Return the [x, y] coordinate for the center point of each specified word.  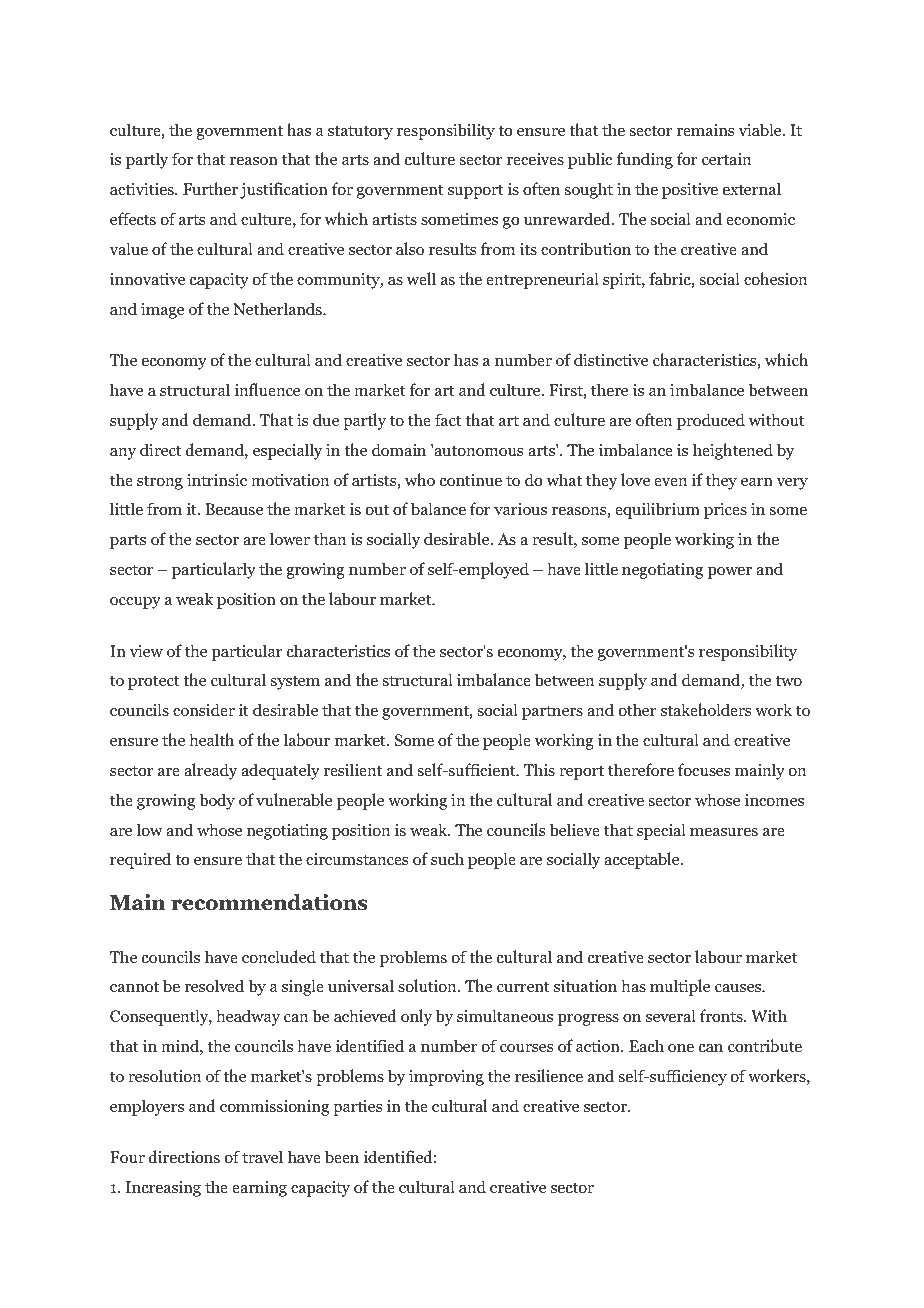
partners [552, 712]
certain [726, 159]
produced [711, 421]
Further [210, 188]
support [475, 191]
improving [446, 1078]
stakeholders [706, 710]
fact [448, 419]
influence [267, 389]
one [681, 1048]
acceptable [643, 860]
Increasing [163, 1189]
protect [153, 682]
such [447, 858]
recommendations [269, 902]
